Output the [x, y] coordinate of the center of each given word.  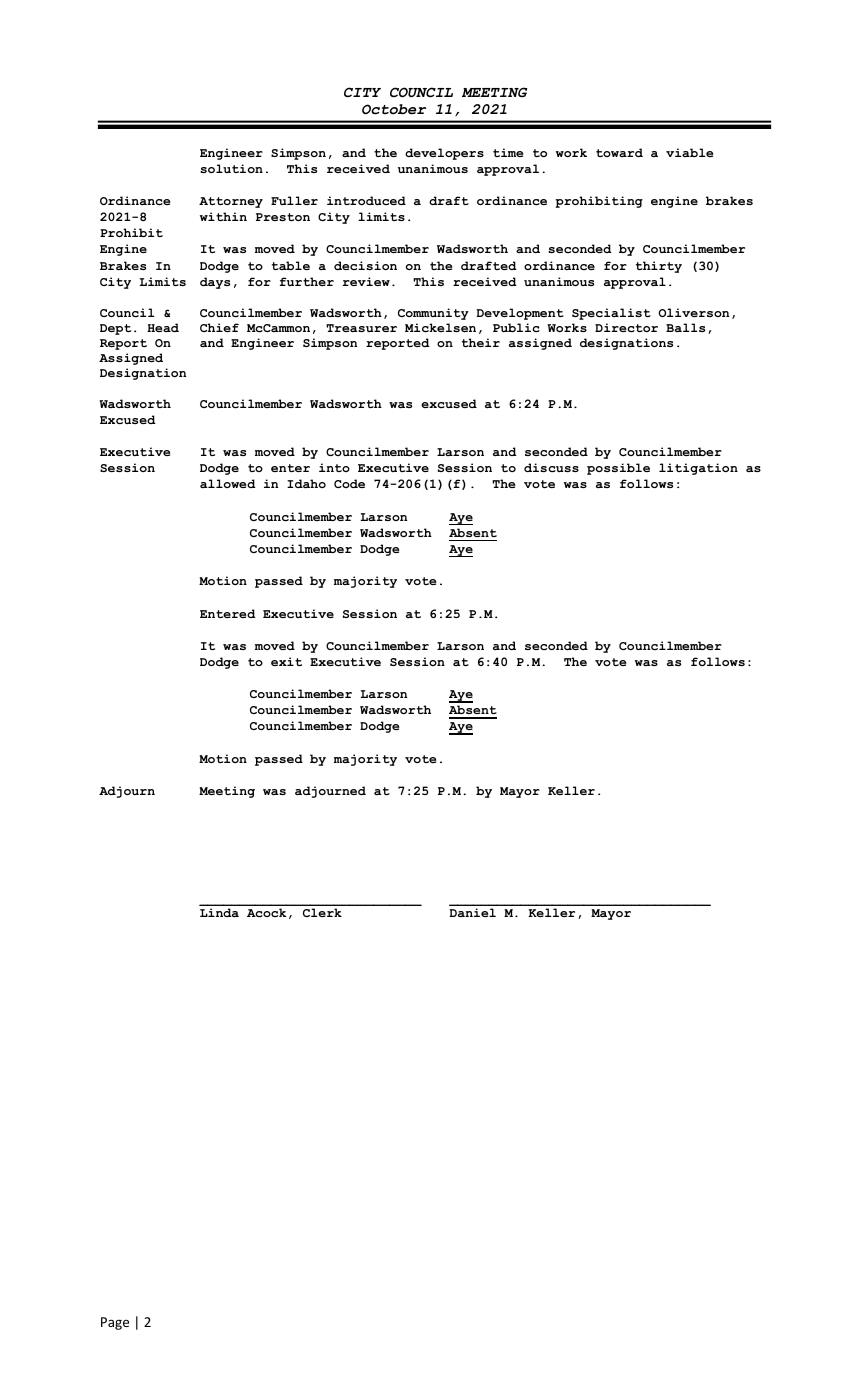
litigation [698, 469]
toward [619, 152]
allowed [228, 483]
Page [115, 1323]
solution [231, 168]
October [394, 109]
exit [286, 661]
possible [618, 469]
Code [349, 483]
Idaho [306, 483]
